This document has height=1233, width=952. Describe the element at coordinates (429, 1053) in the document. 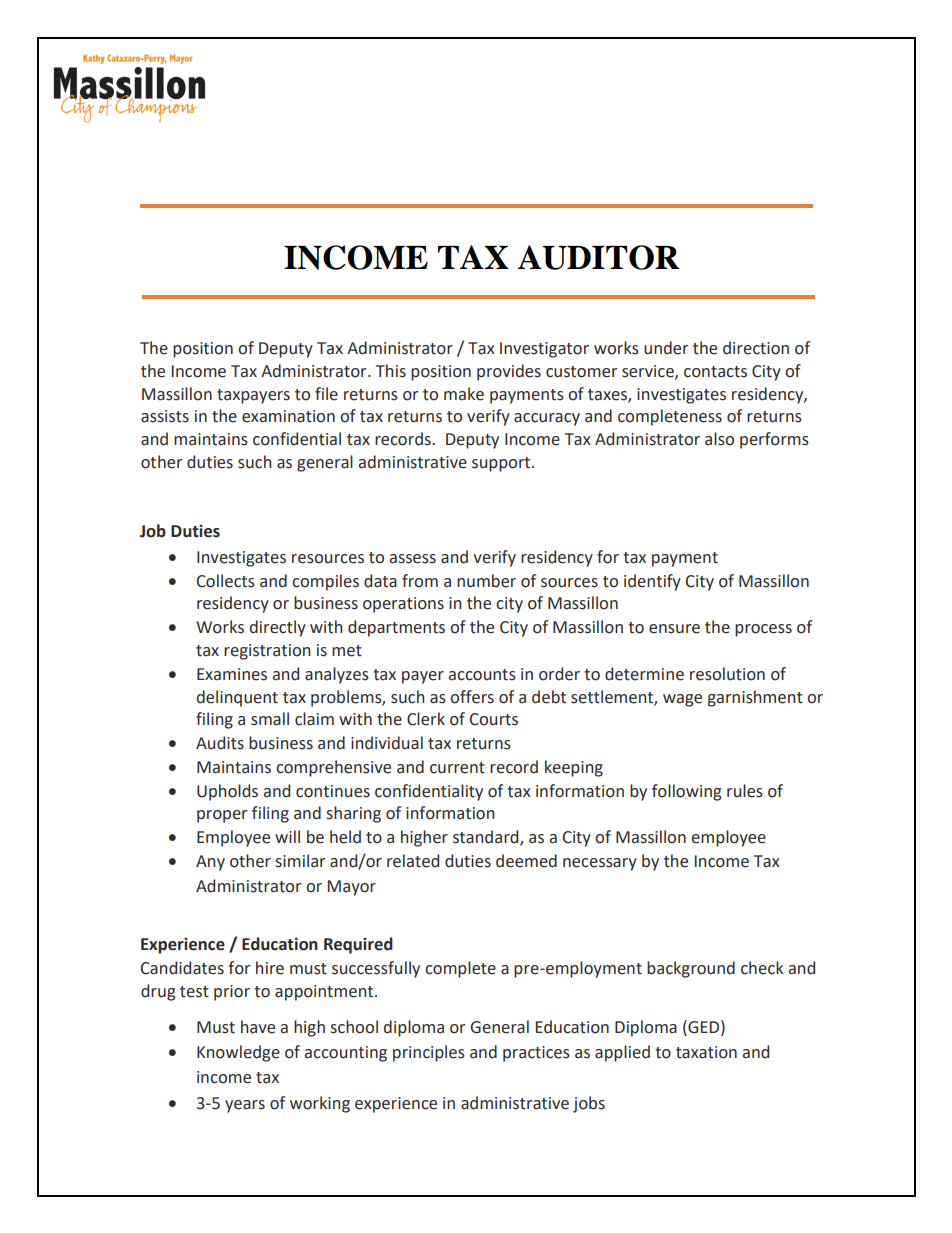

I see `principles` at that location.
